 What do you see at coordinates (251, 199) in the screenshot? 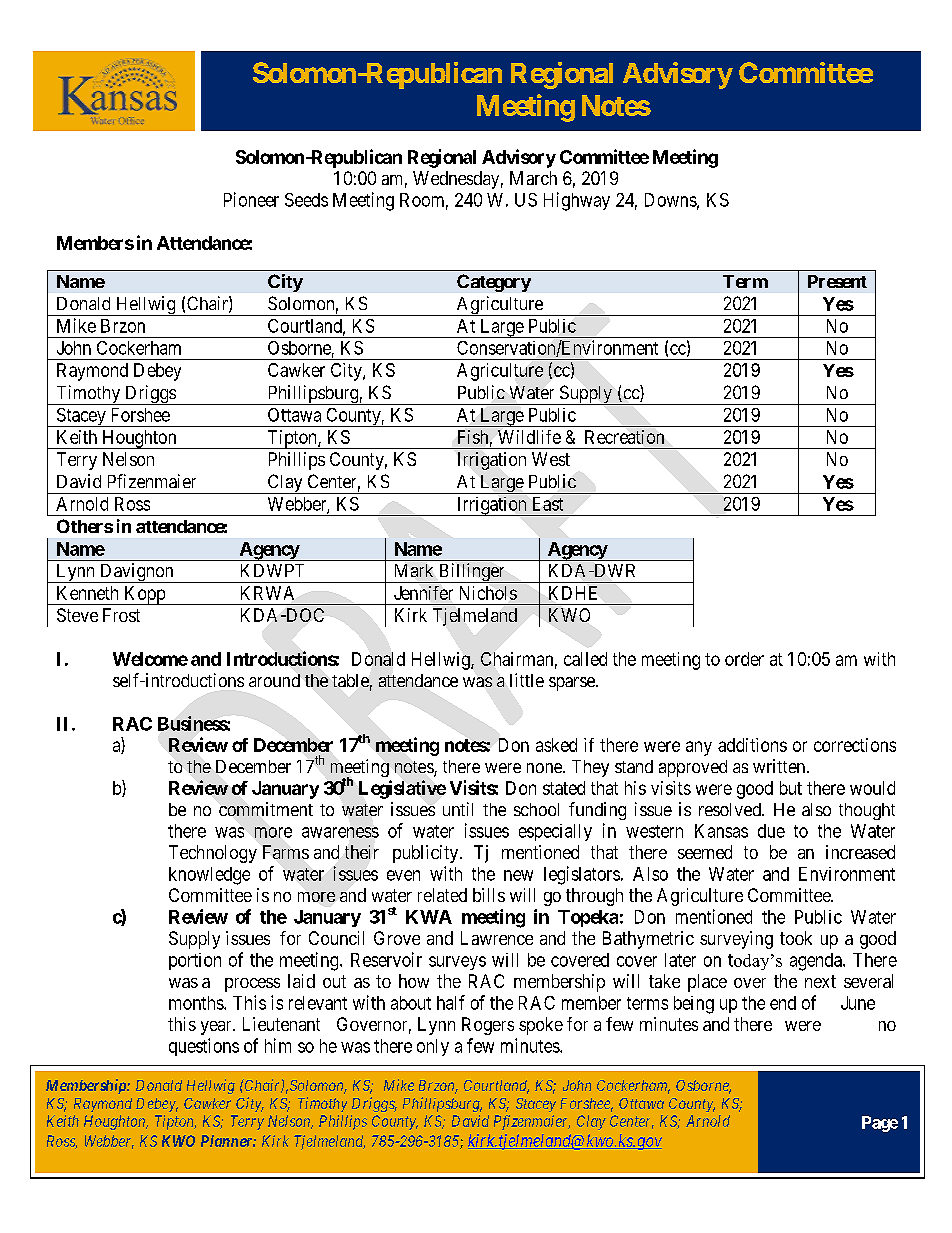
I see `Pioneer` at bounding box center [251, 199].
